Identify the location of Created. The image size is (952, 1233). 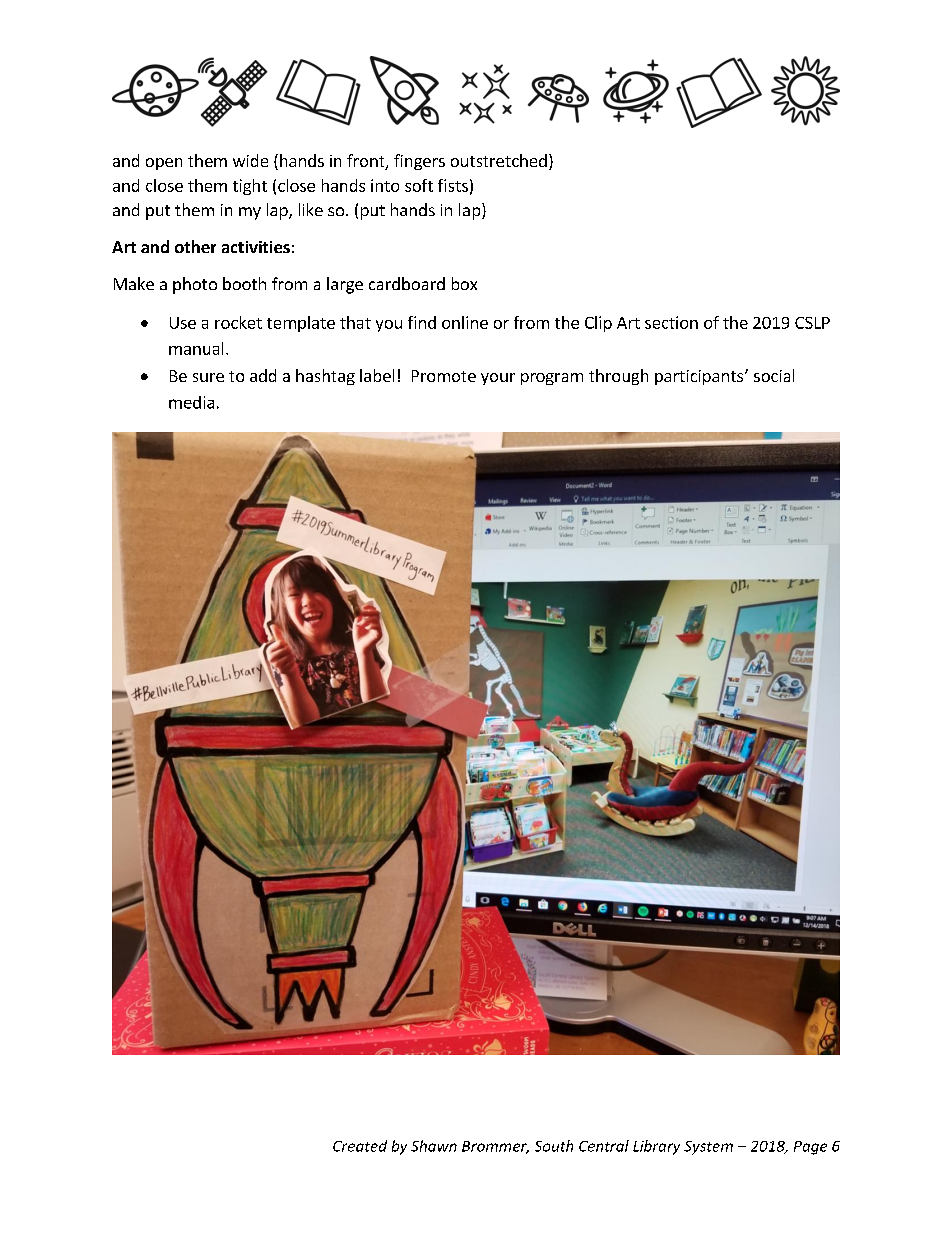
(360, 1146).
